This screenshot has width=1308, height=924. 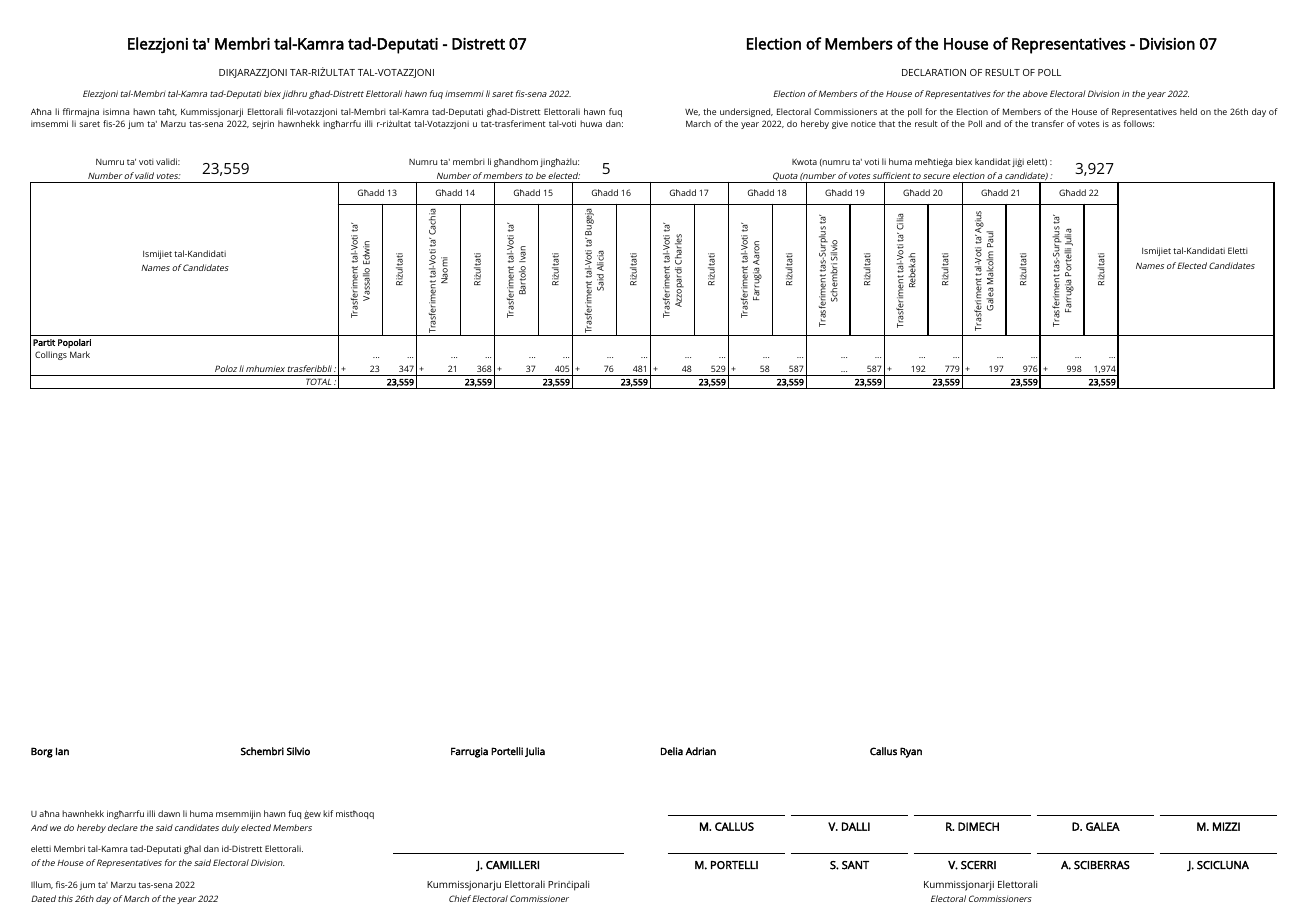 I want to click on undersigned, so click(x=746, y=112).
